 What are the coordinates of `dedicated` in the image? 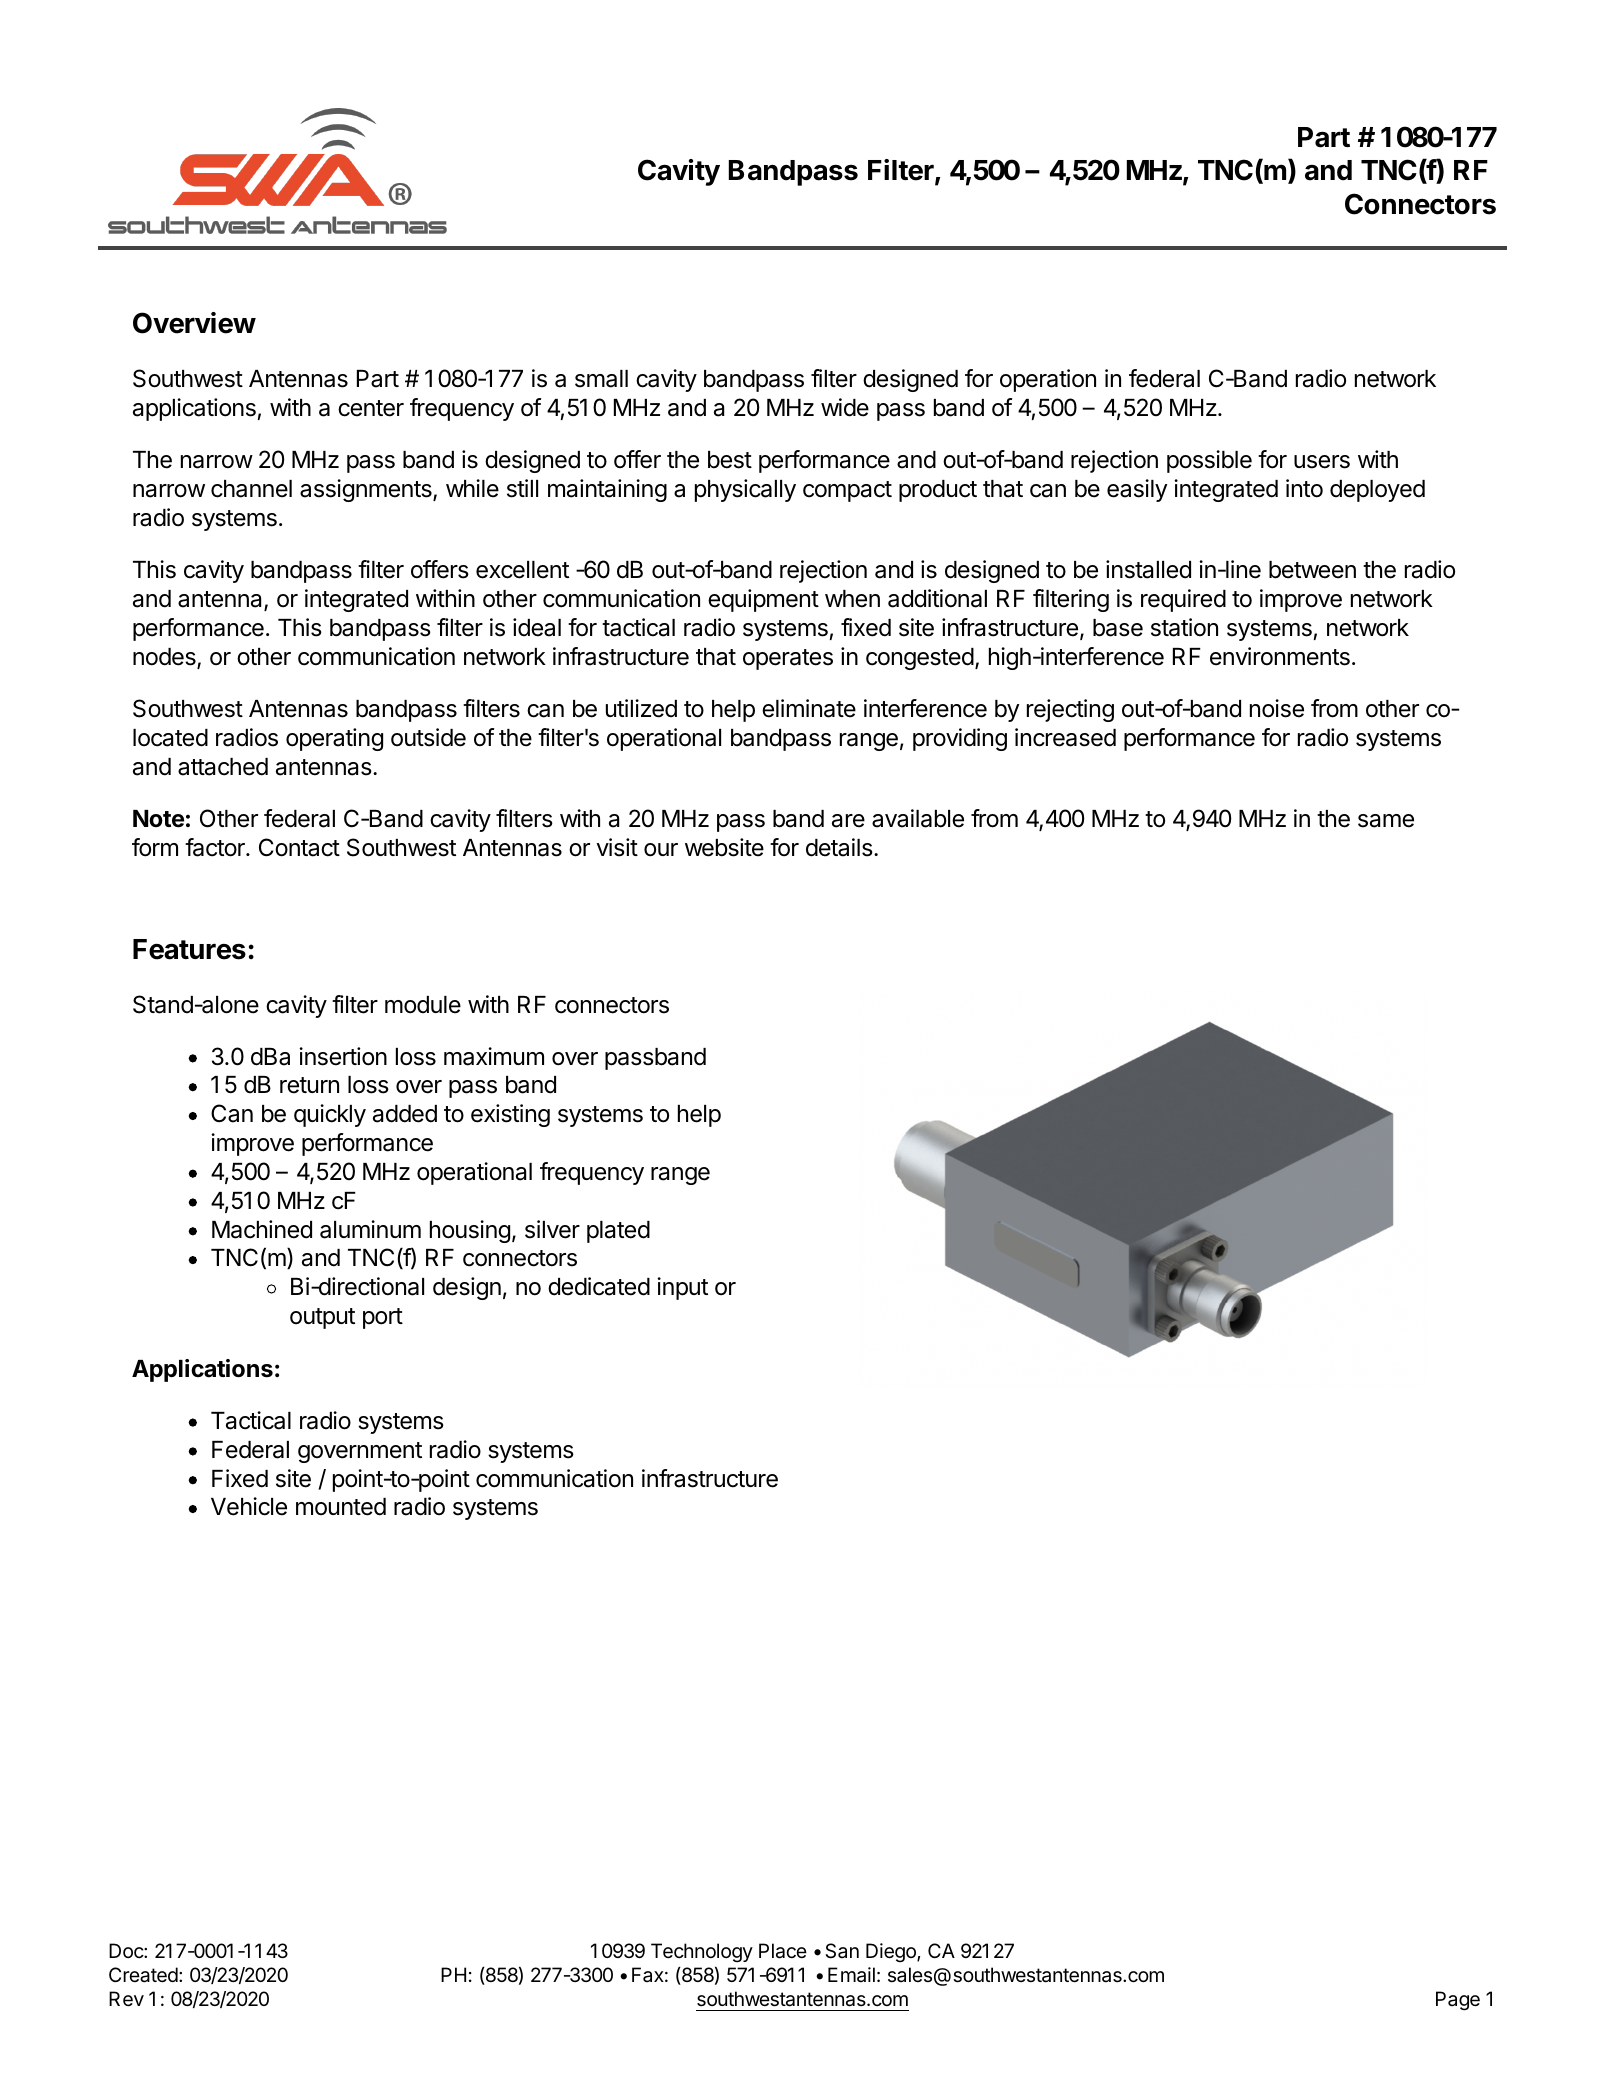 It's located at (599, 1286).
